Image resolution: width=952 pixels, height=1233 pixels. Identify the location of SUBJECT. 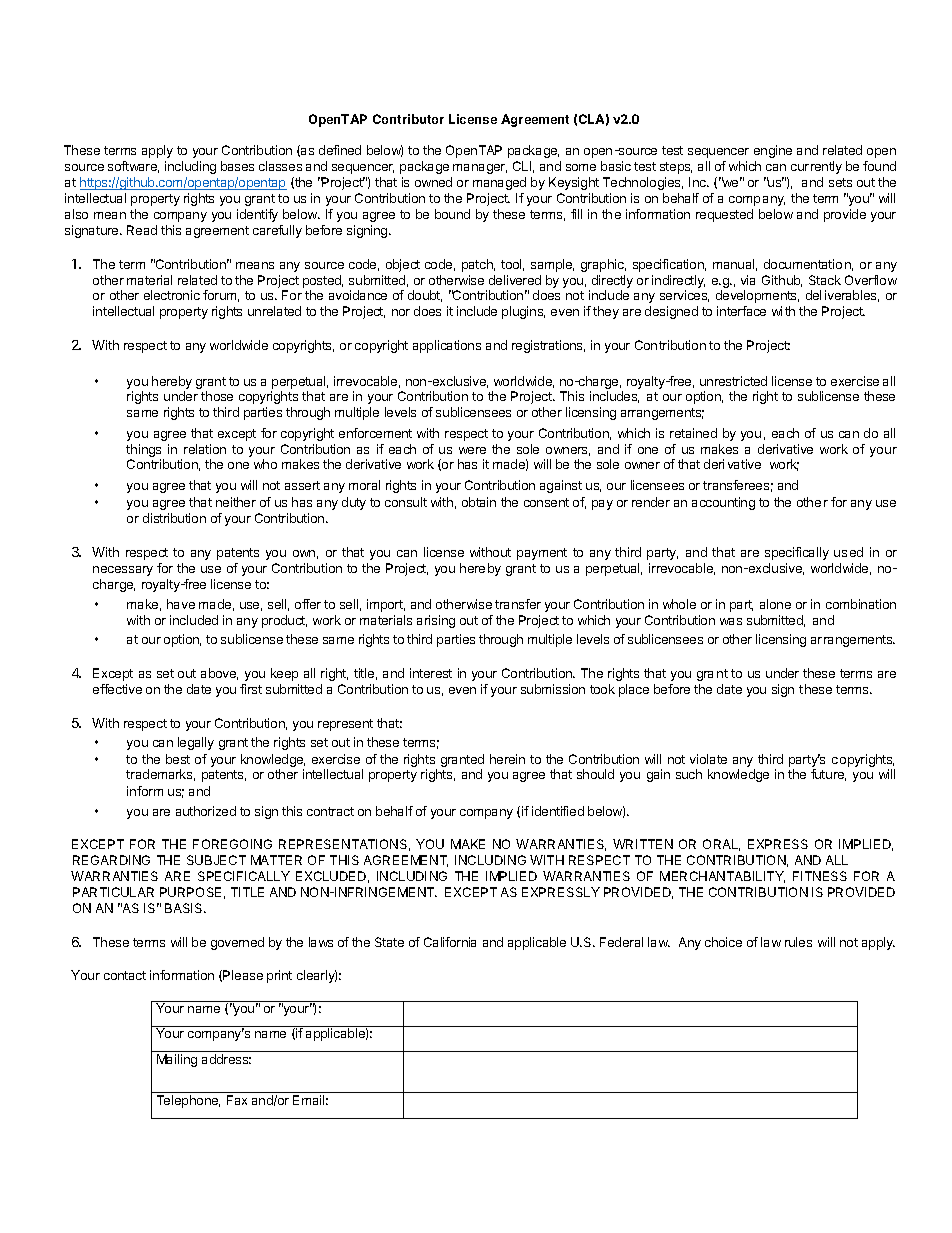
(216, 860).
